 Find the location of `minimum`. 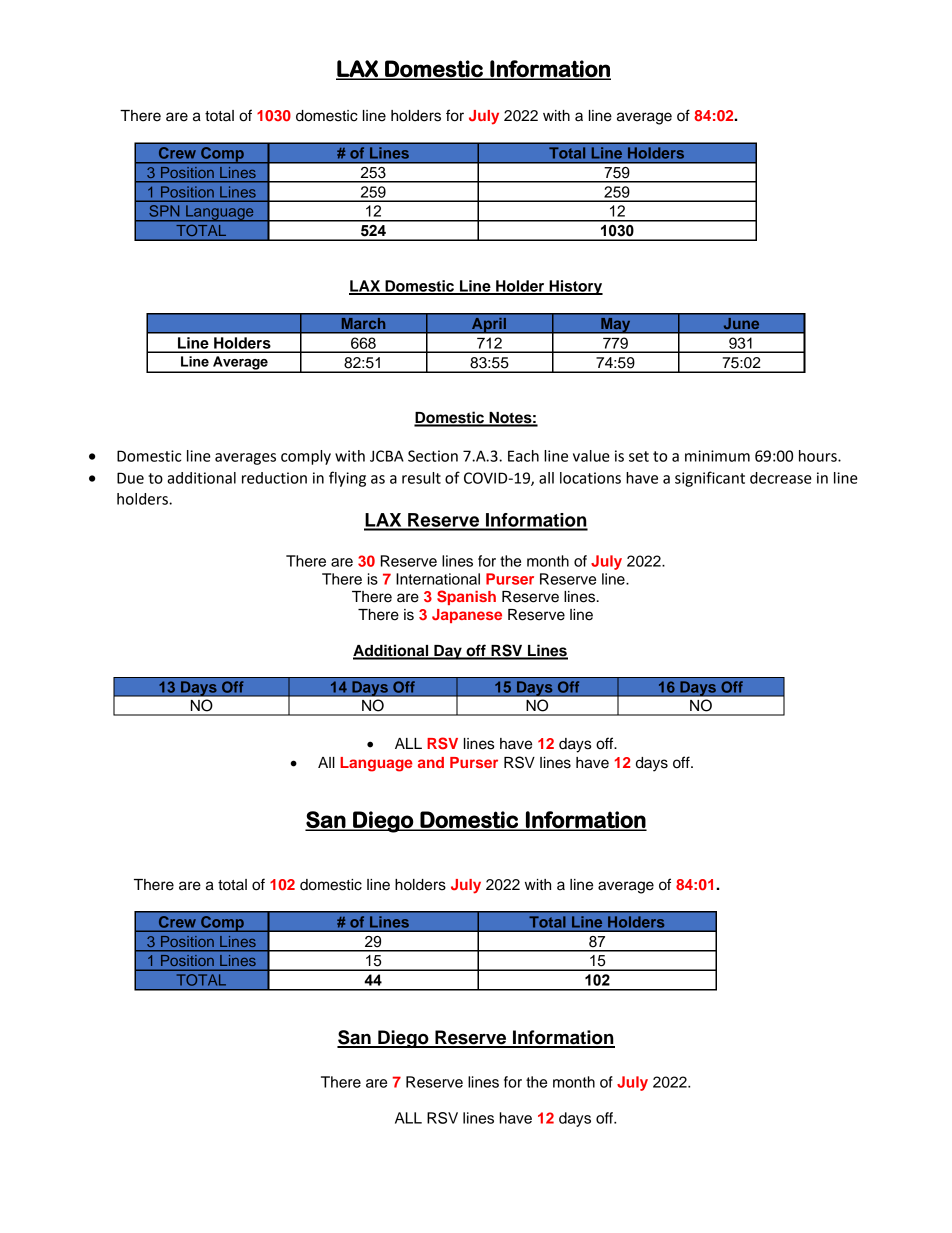

minimum is located at coordinates (717, 456).
